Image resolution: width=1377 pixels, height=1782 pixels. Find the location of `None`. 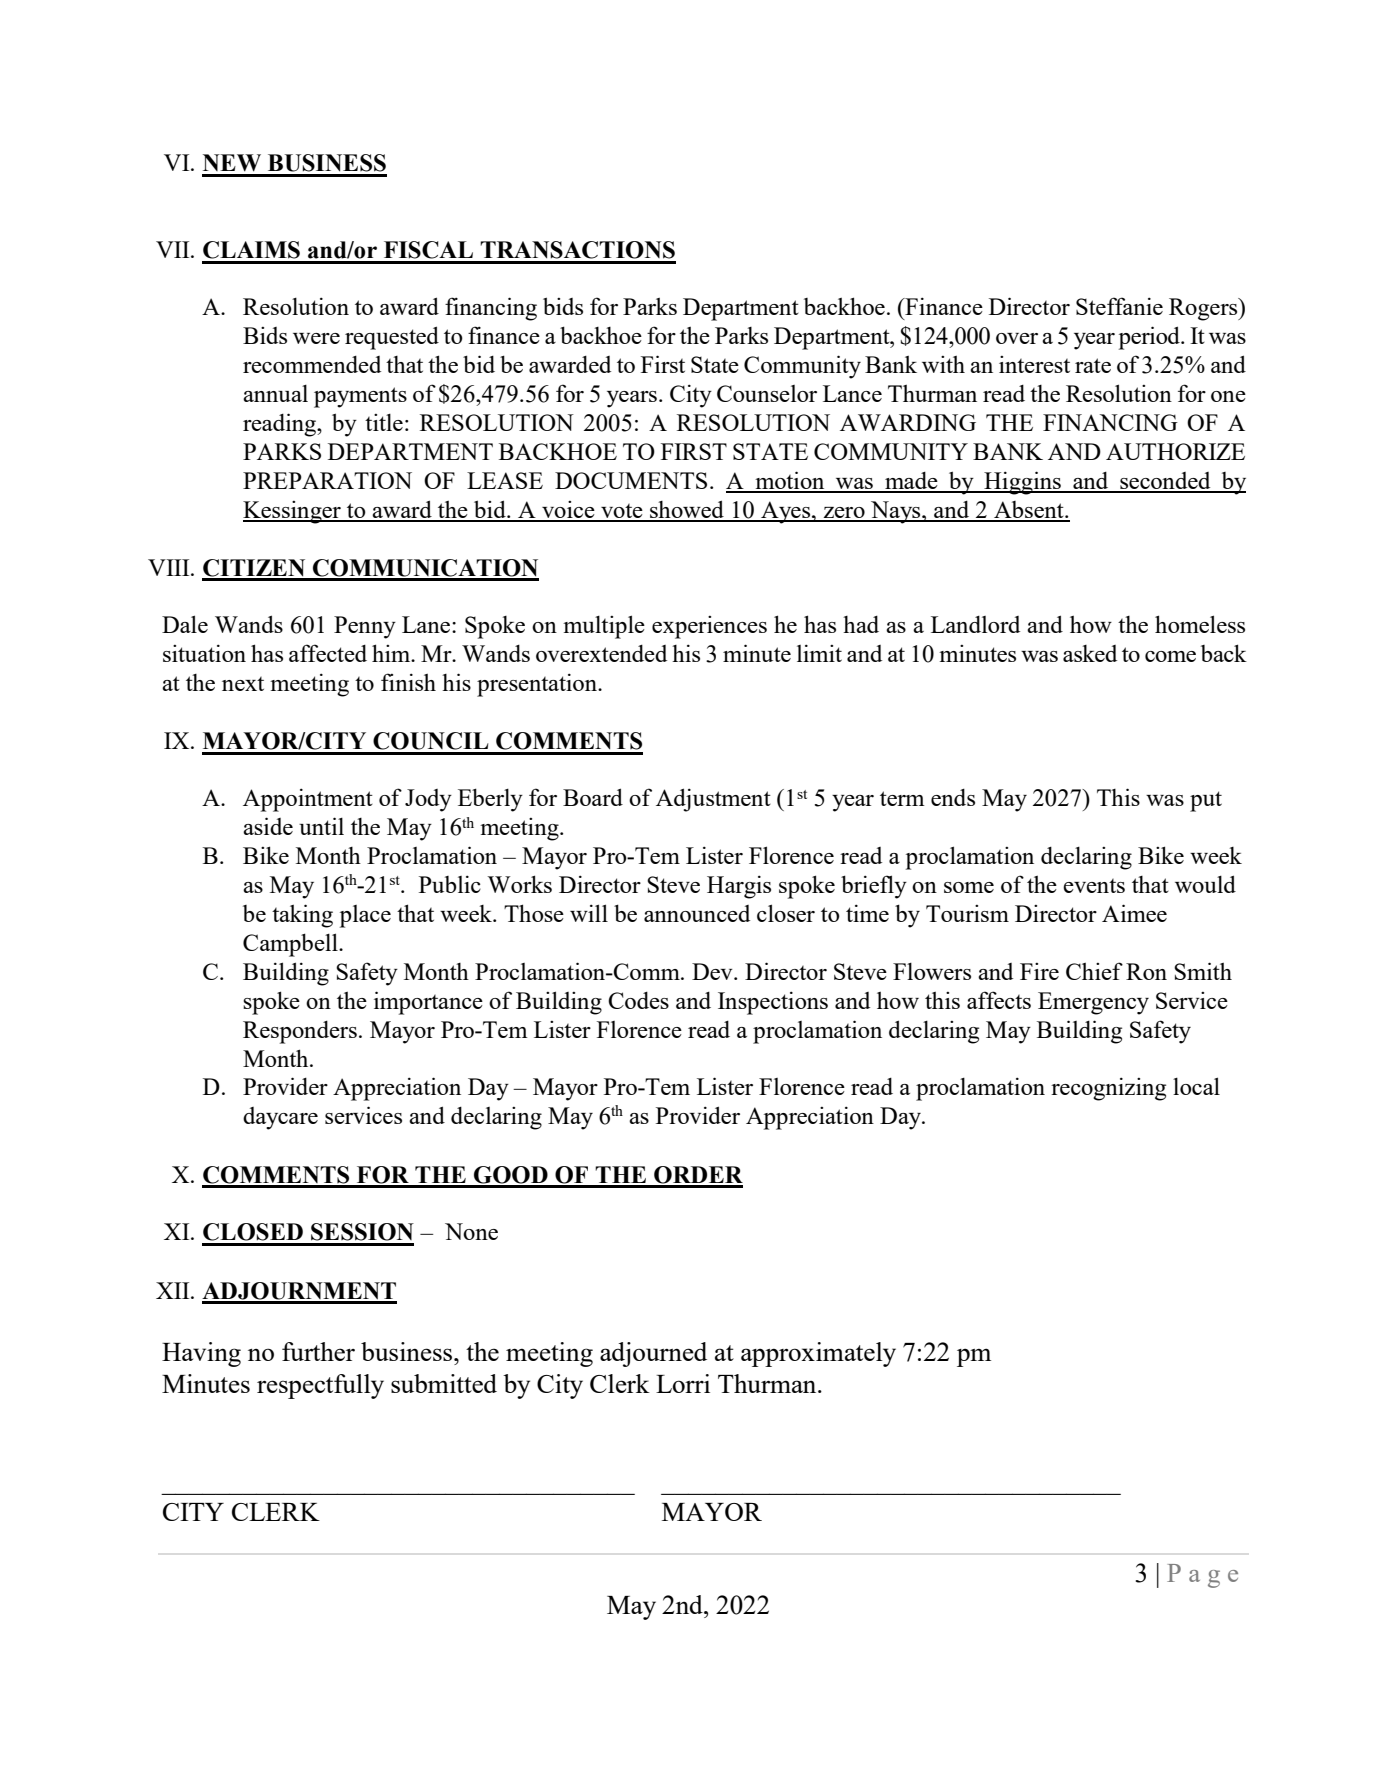

None is located at coordinates (471, 1231).
